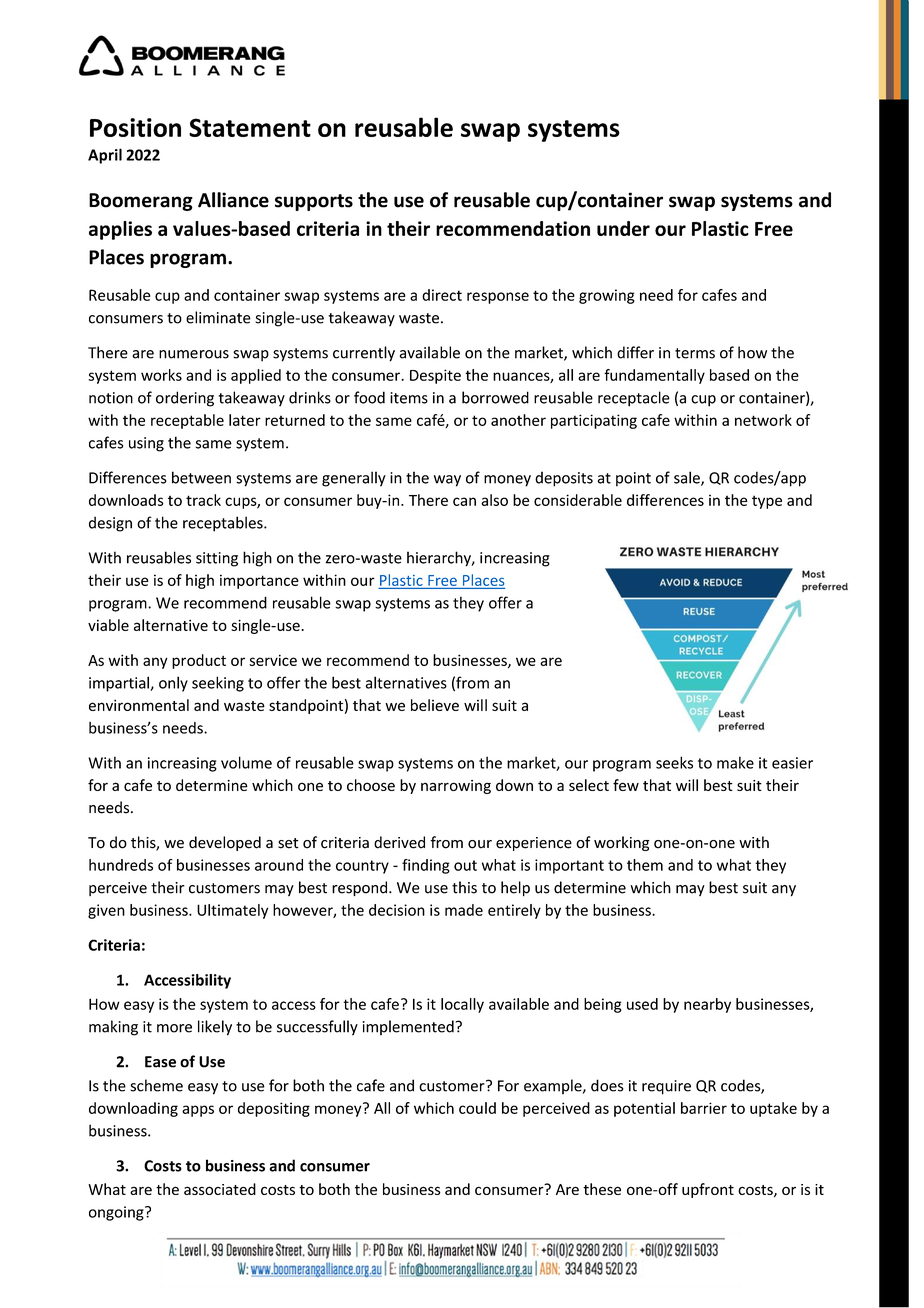 The image size is (924, 1308). I want to click on sale, so click(688, 478).
